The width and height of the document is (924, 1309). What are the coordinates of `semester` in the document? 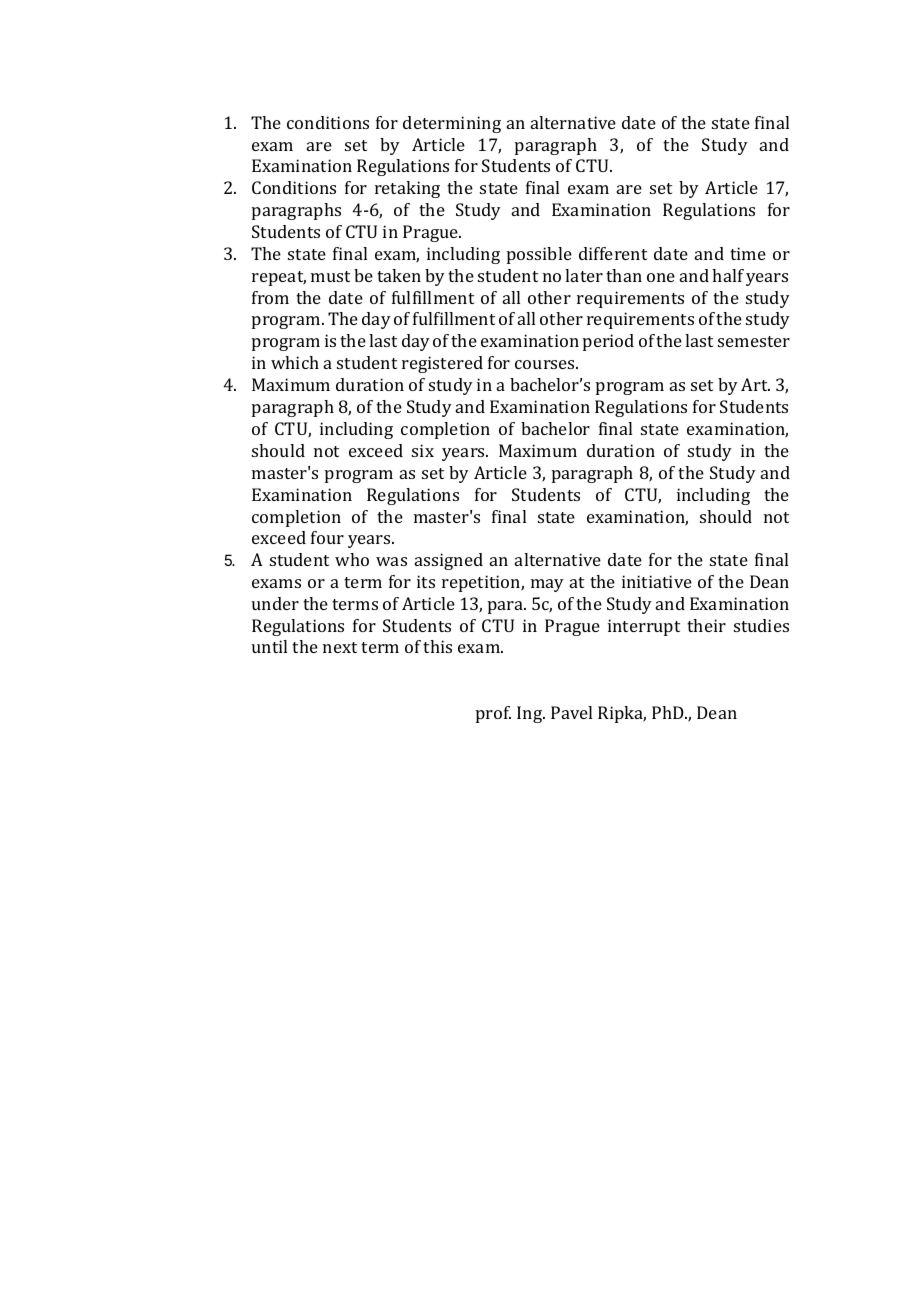 It's located at (754, 341).
